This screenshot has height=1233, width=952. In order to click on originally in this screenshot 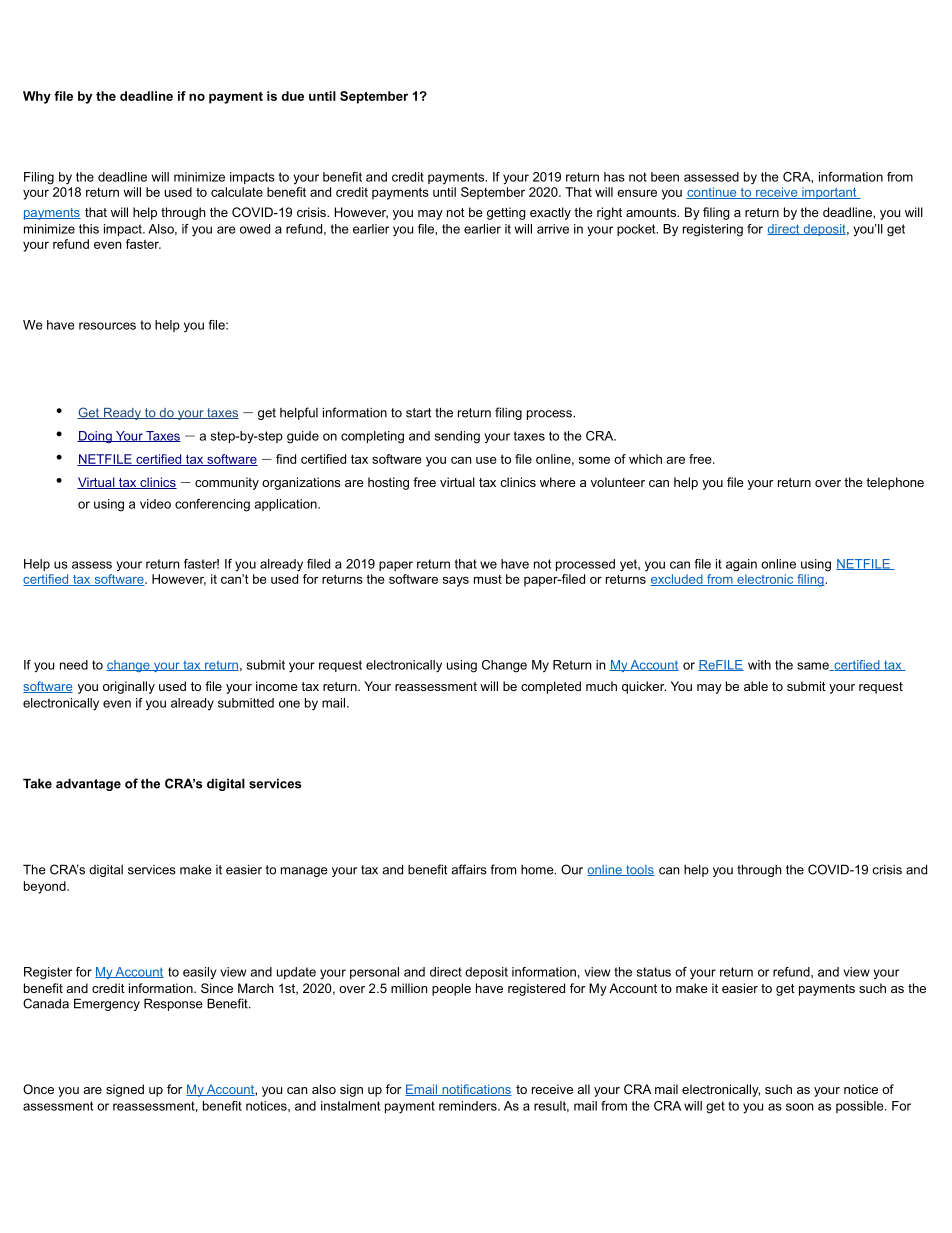, I will do `click(129, 687)`.
